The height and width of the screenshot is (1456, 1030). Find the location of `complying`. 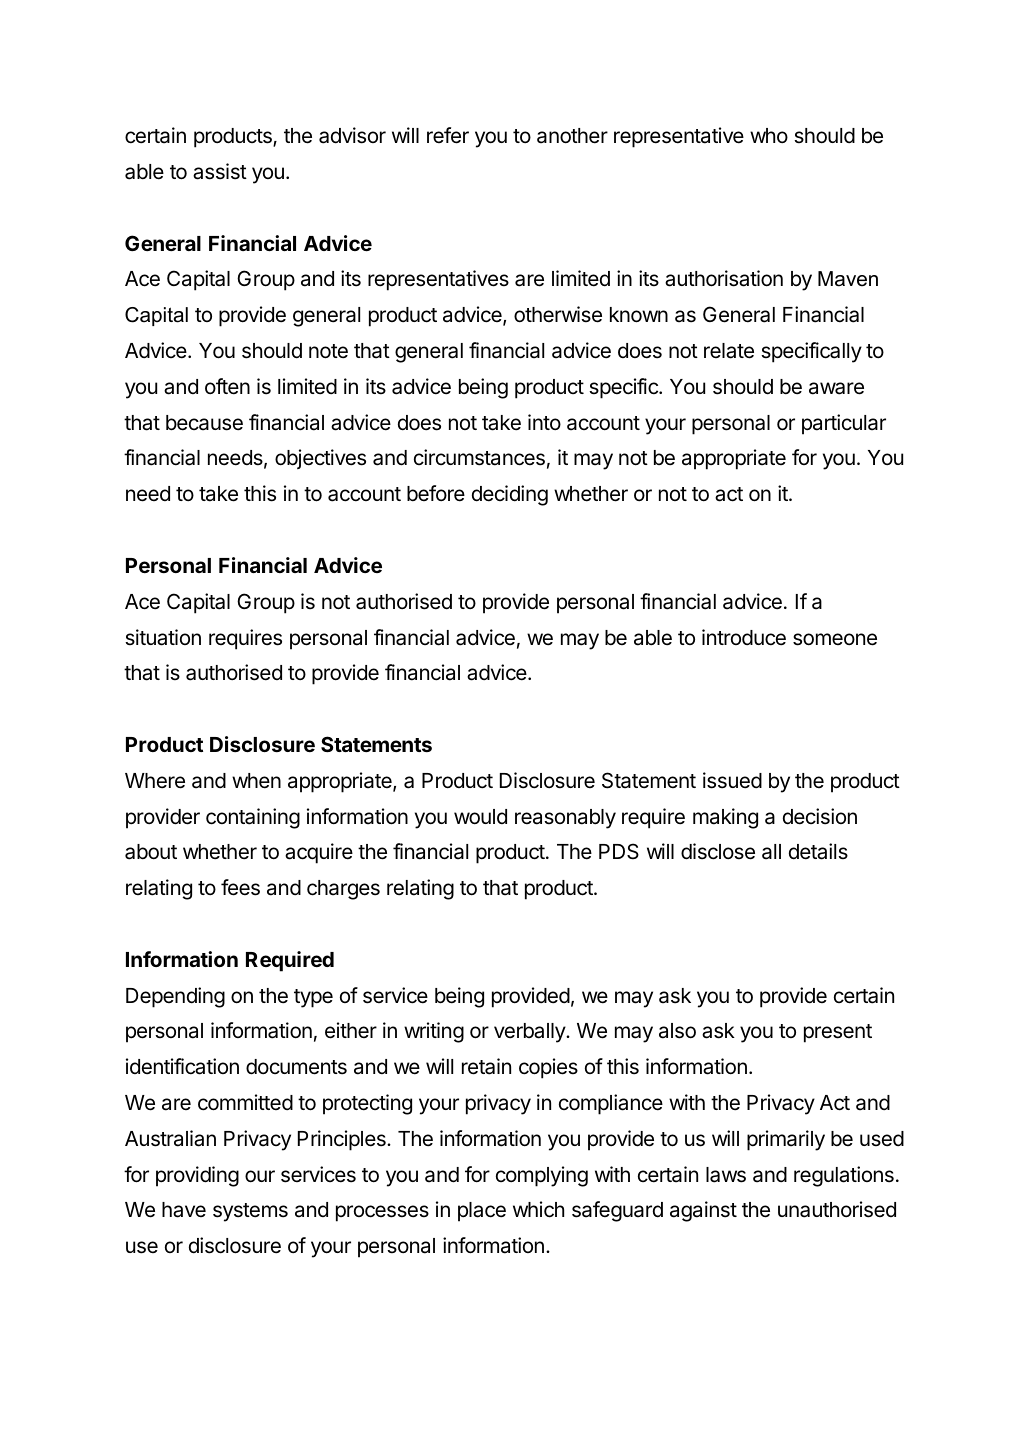

complying is located at coordinates (542, 1176).
